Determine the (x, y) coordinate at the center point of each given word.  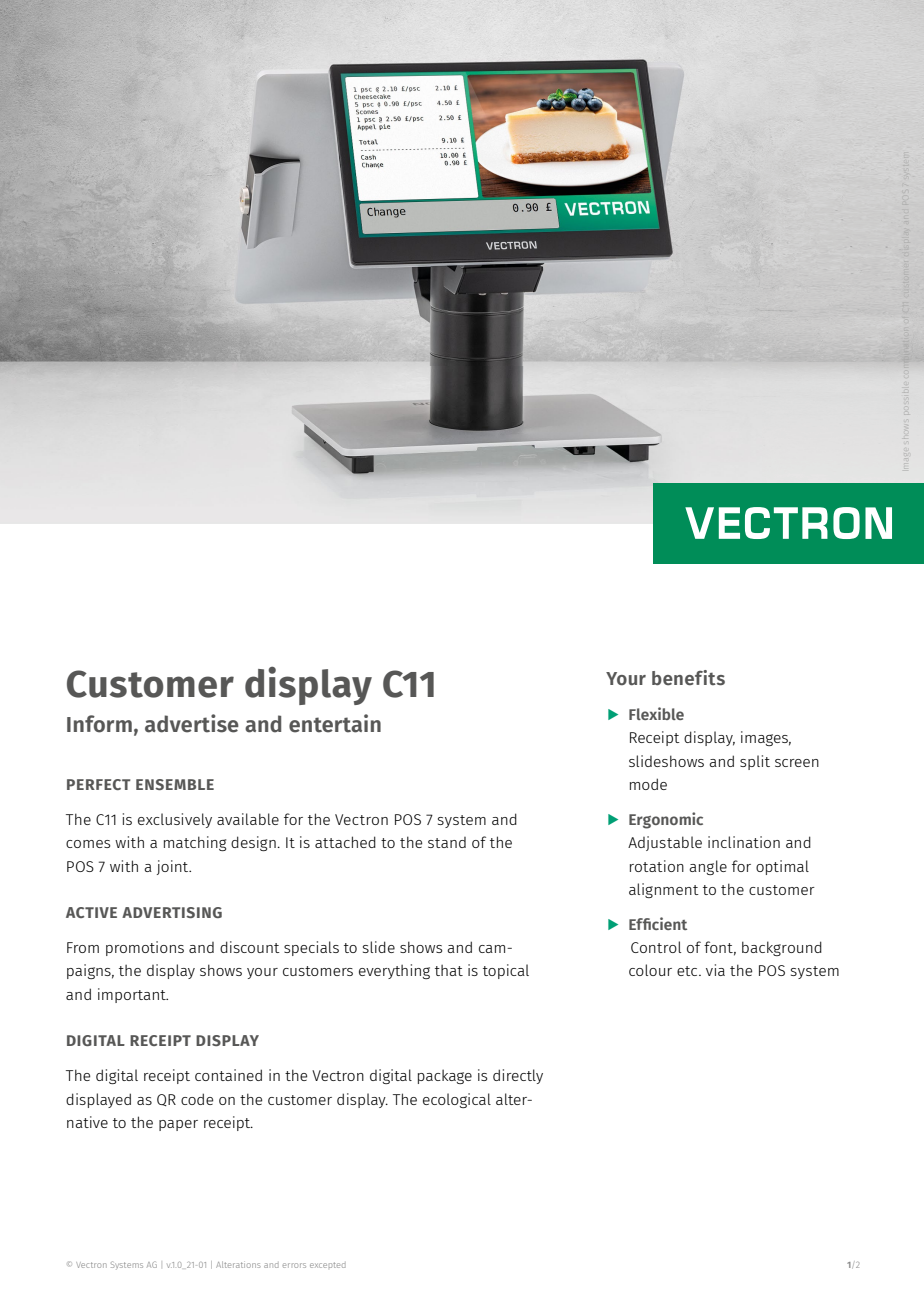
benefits (688, 678)
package (445, 1076)
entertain (335, 723)
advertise (192, 723)
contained (228, 1075)
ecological (457, 1100)
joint (174, 867)
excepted (328, 1265)
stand (447, 842)
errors (294, 1265)
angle (708, 867)
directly (518, 1076)
